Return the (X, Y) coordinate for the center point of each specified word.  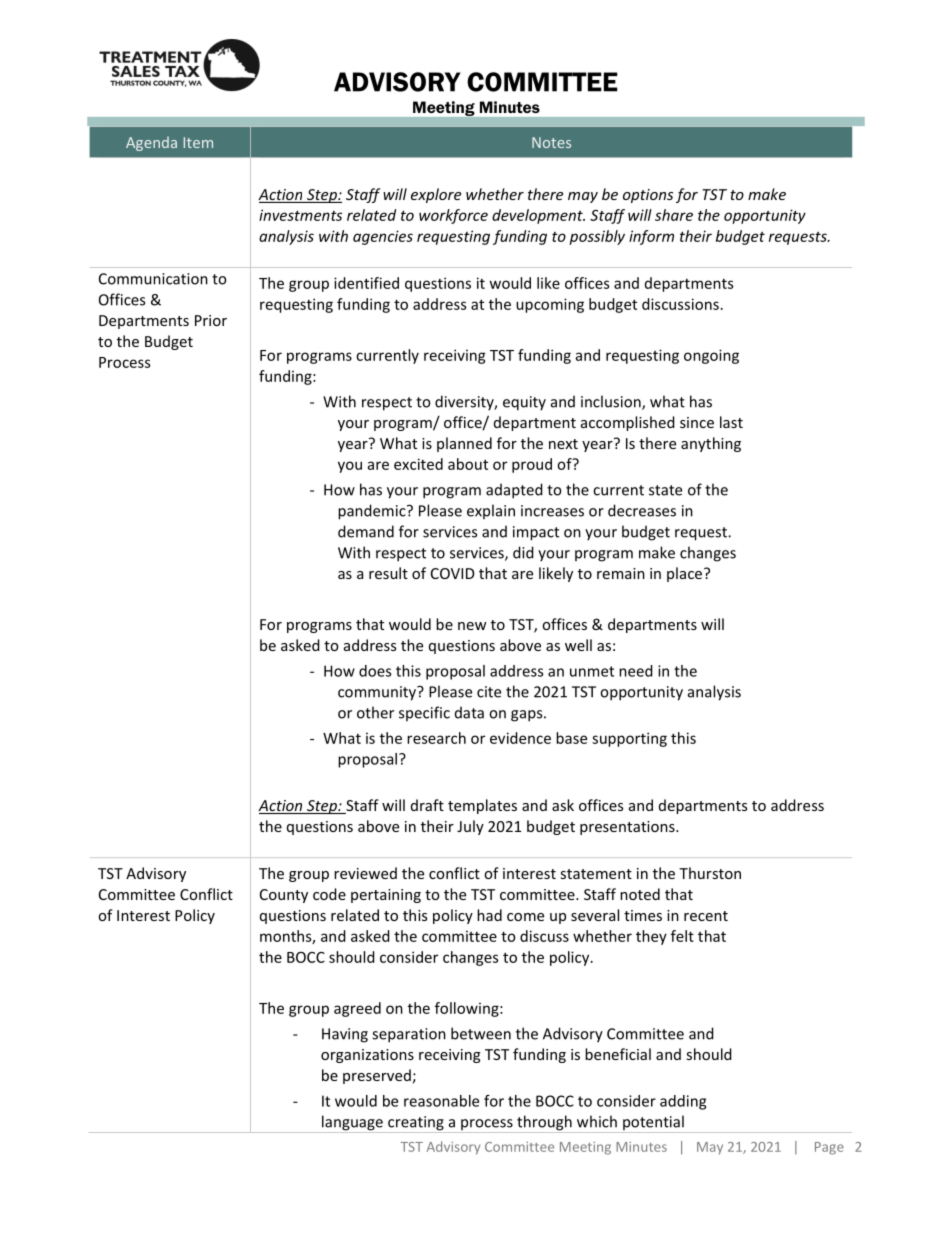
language (352, 1124)
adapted (514, 491)
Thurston (710, 873)
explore (436, 195)
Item (198, 142)
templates (482, 806)
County (284, 896)
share (674, 215)
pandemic (373, 512)
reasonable (441, 1101)
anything (711, 444)
